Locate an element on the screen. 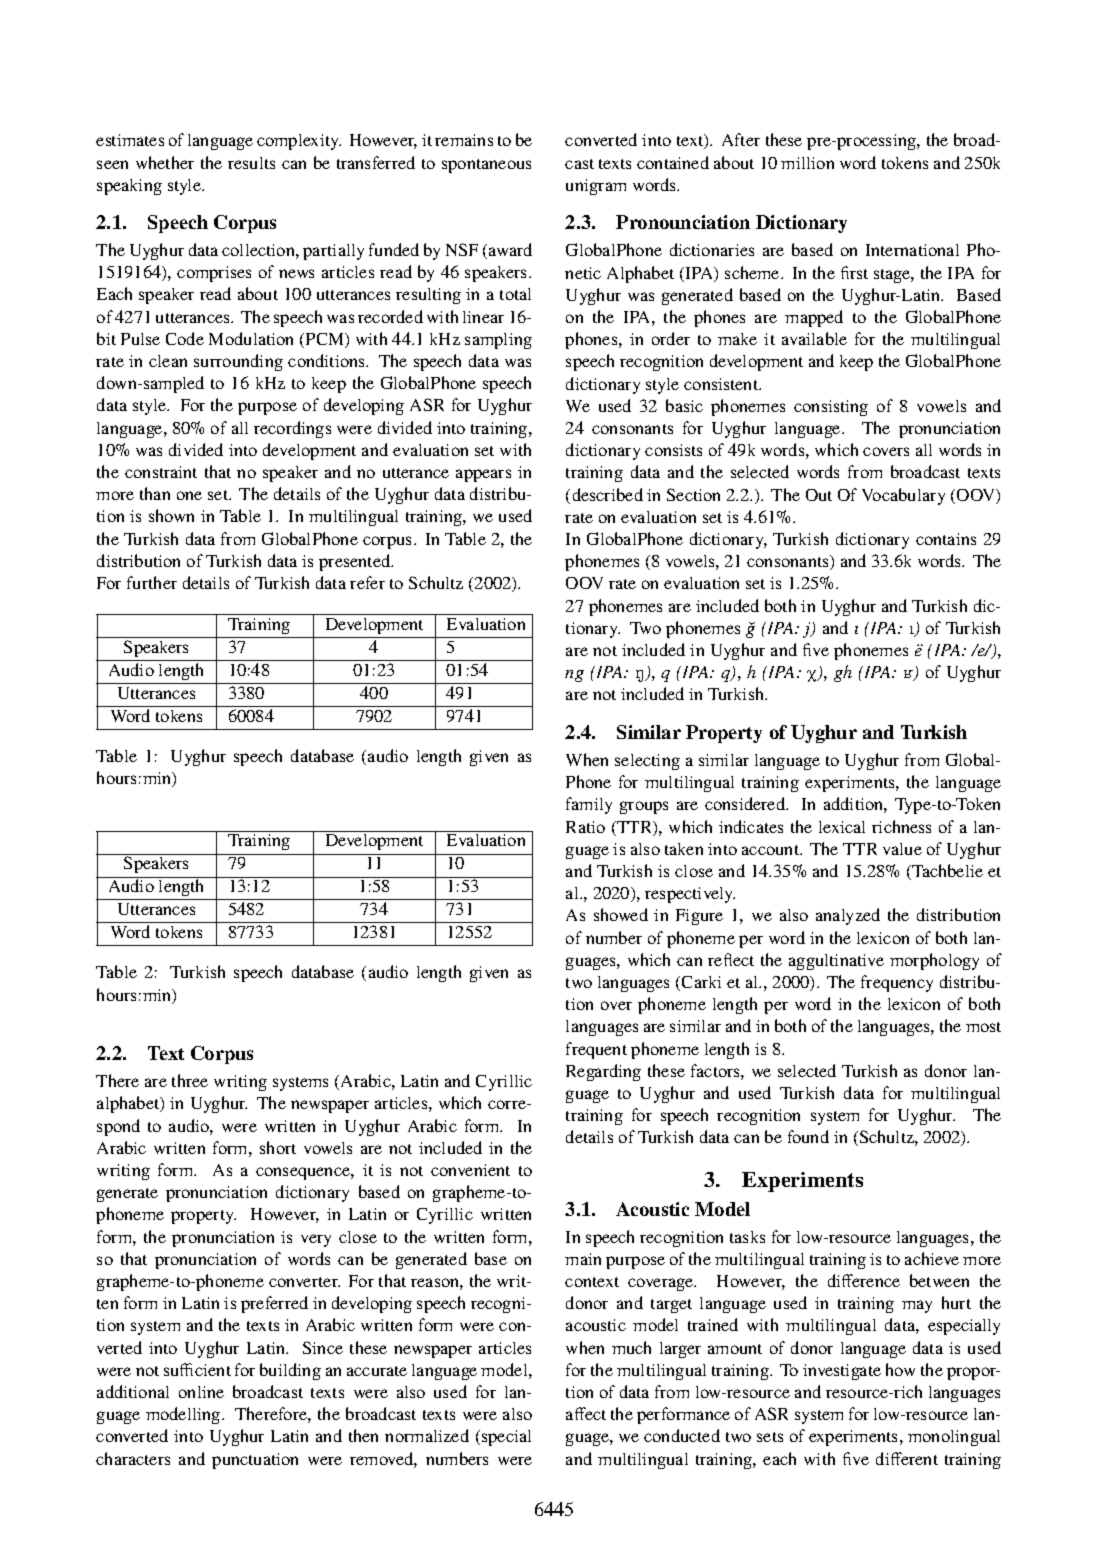 This screenshot has height=1563, width=1105. further is located at coordinates (152, 582).
